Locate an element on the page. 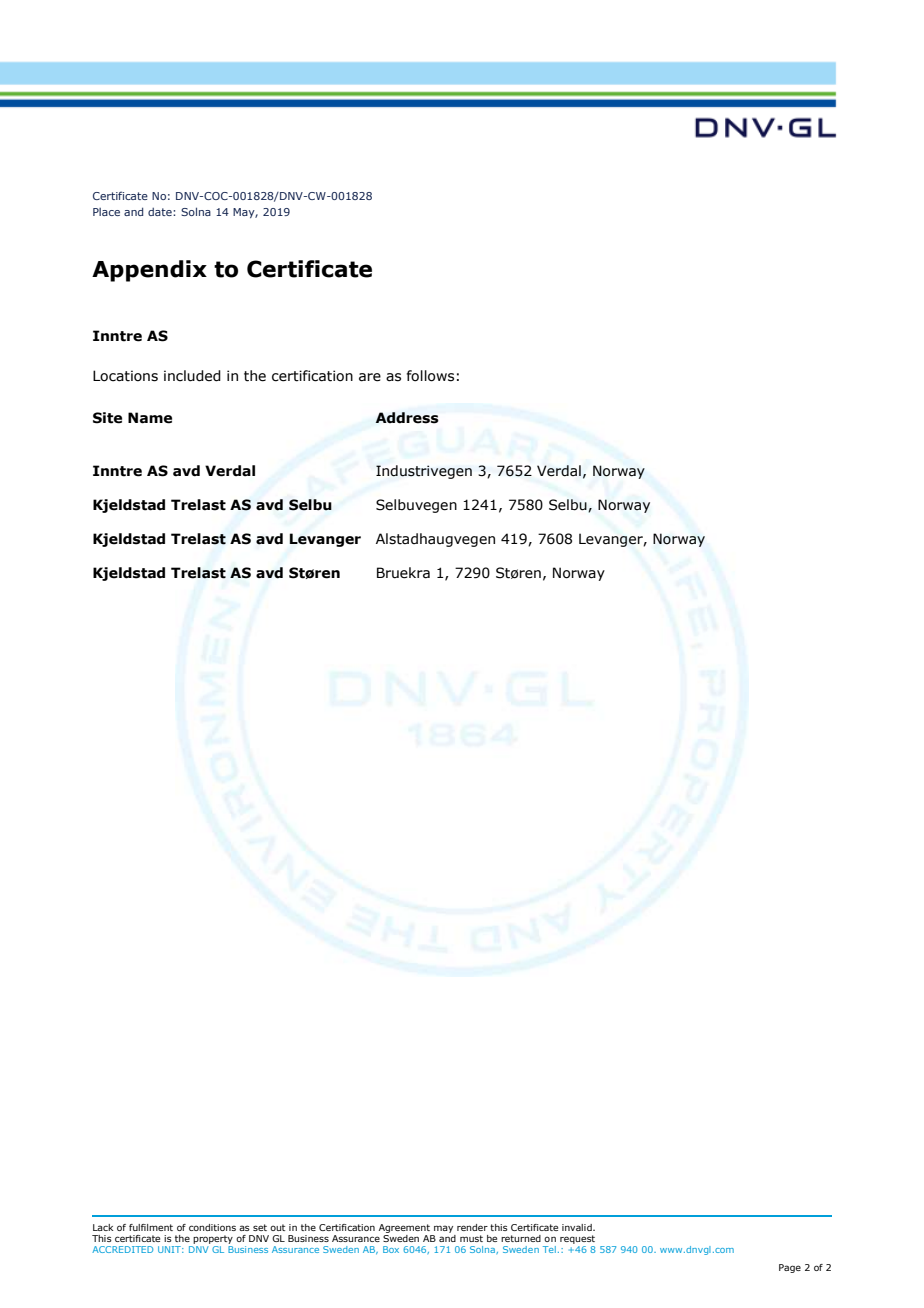 The width and height of the image is (924, 1308). are is located at coordinates (370, 377).
